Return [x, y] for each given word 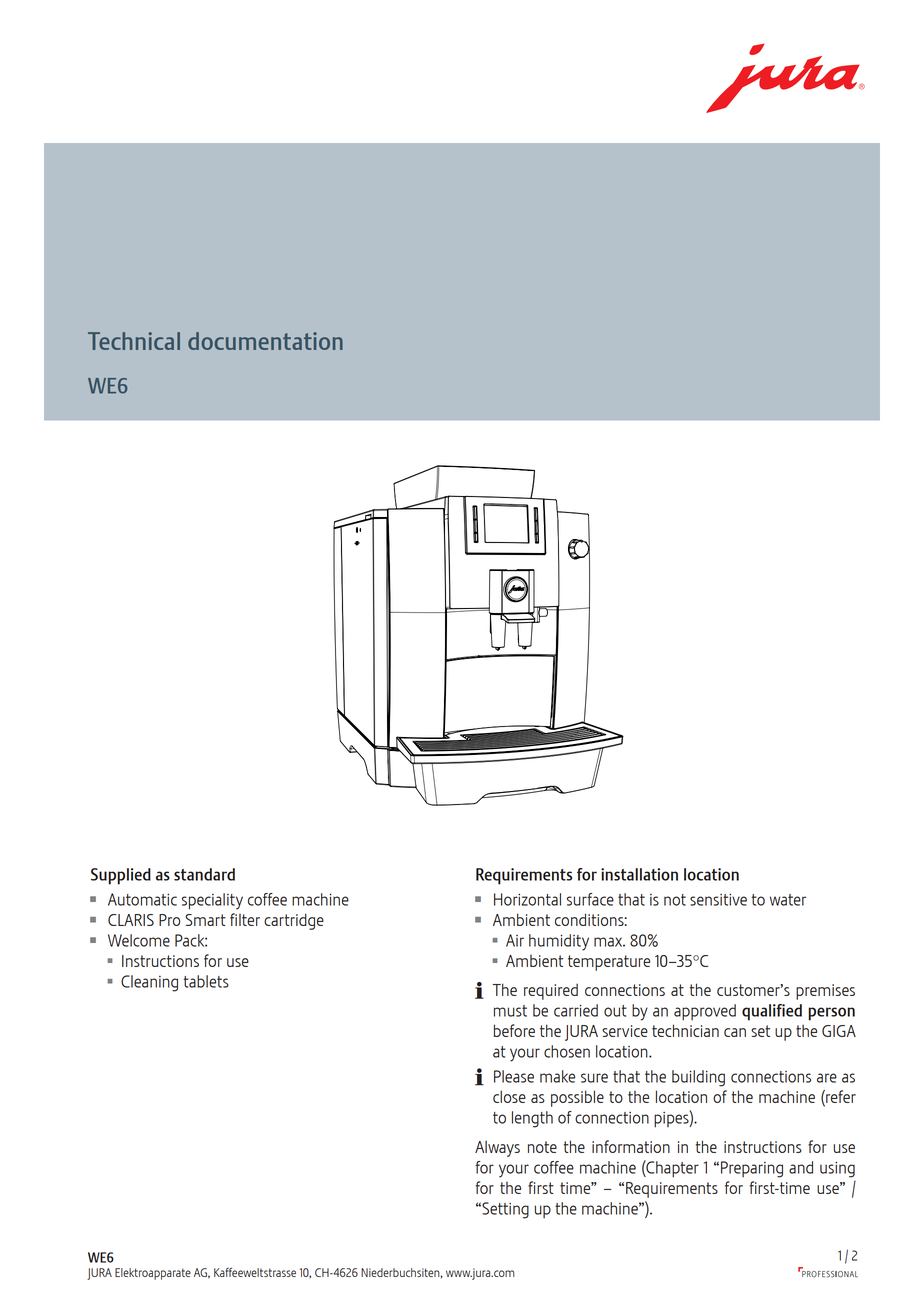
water [788, 900]
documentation [265, 341]
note [542, 1147]
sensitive [718, 900]
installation [639, 874]
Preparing [752, 1169]
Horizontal [527, 899]
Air [515, 940]
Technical [134, 341]
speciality [212, 901]
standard [204, 874]
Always [497, 1148]
